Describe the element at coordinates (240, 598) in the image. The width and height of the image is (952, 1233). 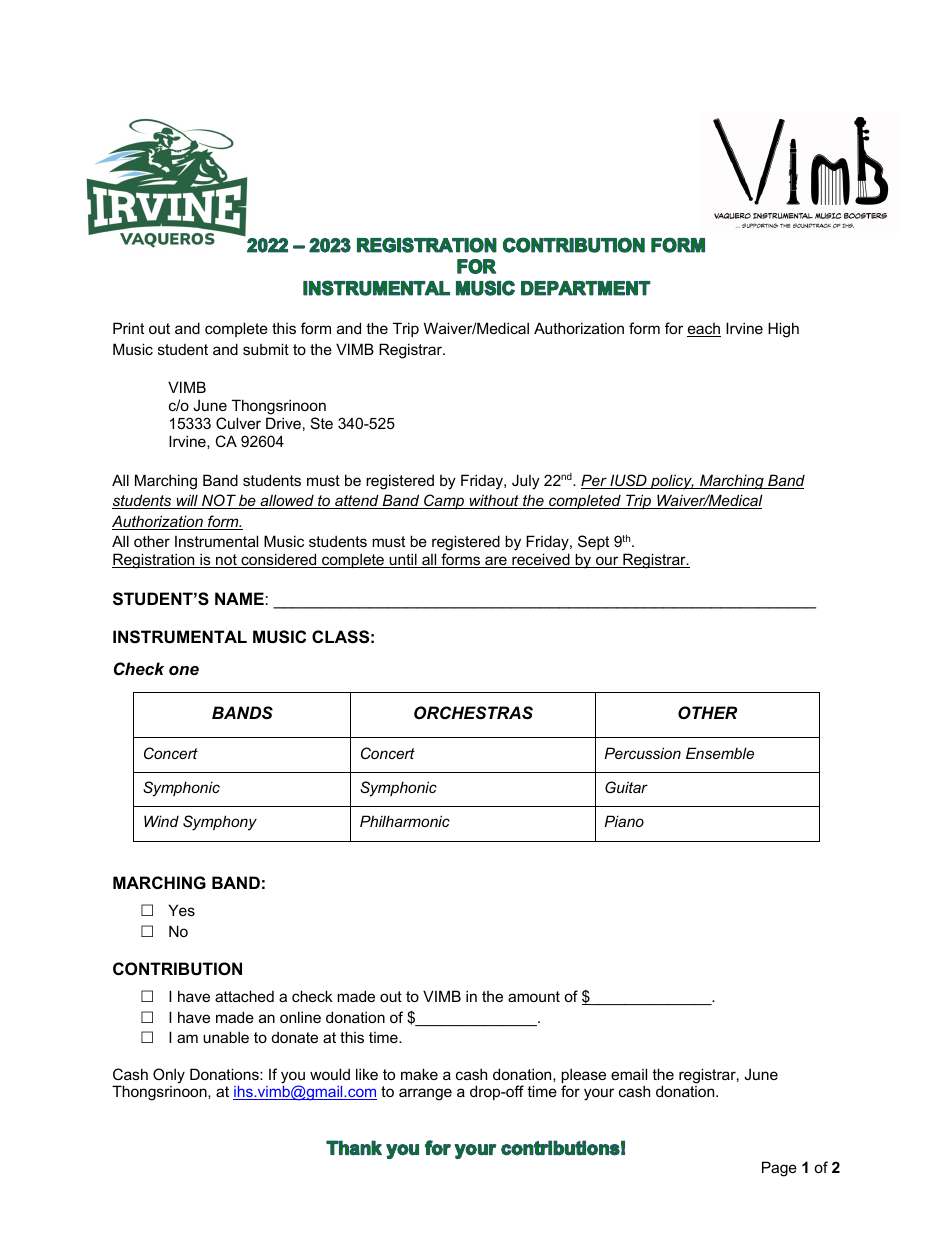
I see `NAME` at that location.
